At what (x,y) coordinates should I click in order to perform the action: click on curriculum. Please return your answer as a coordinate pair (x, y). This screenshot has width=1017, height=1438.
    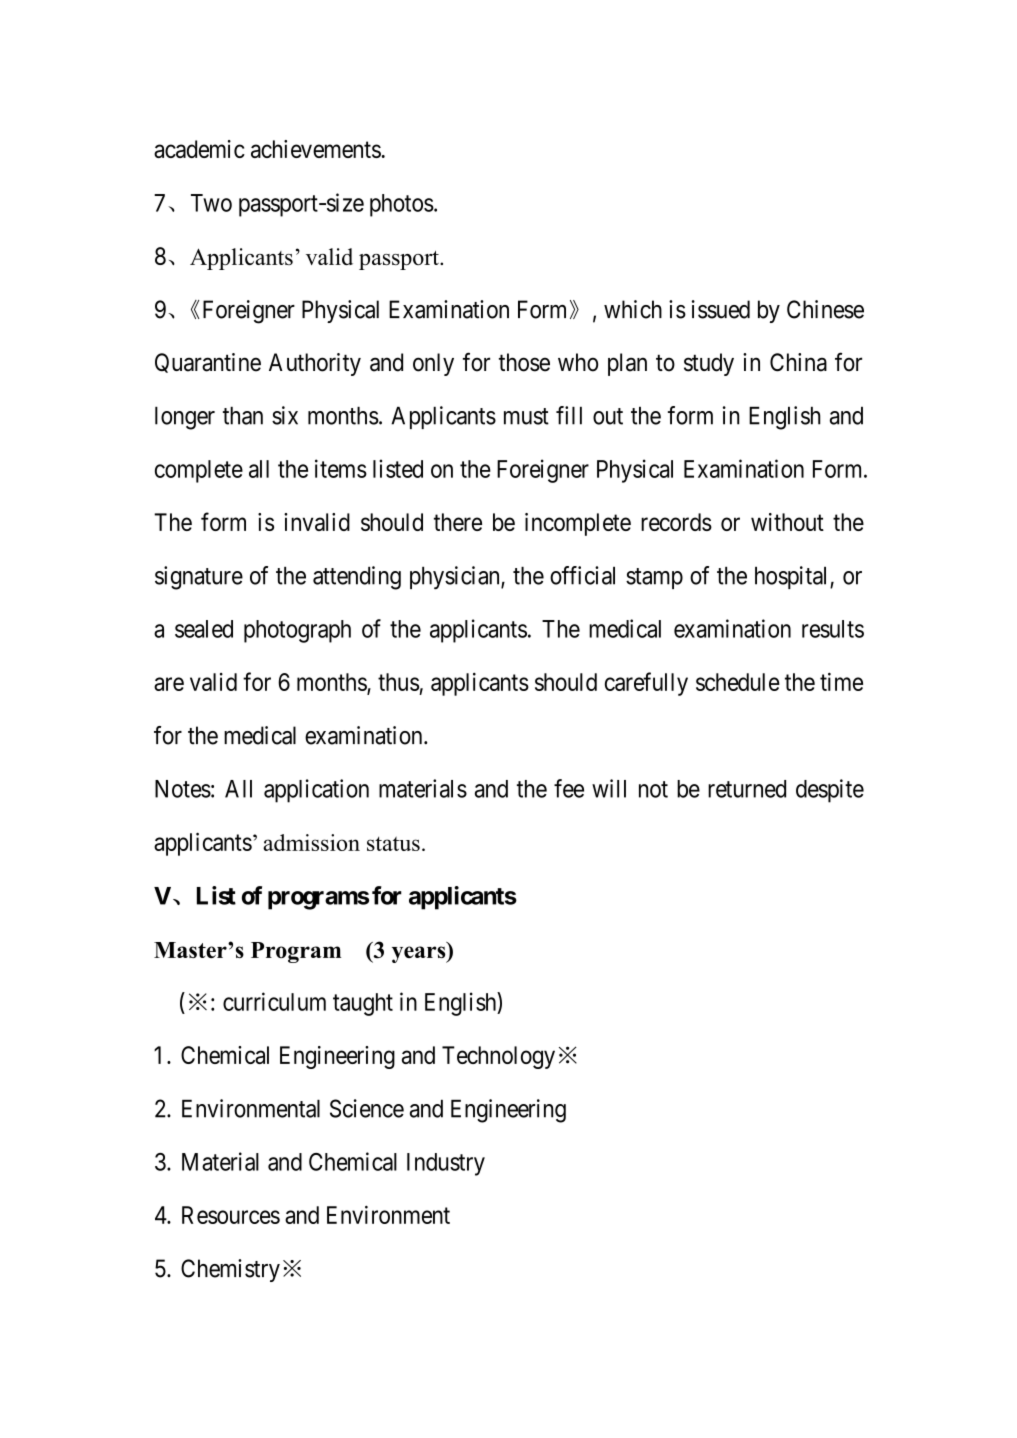
    Looking at the image, I should click on (274, 1001).
